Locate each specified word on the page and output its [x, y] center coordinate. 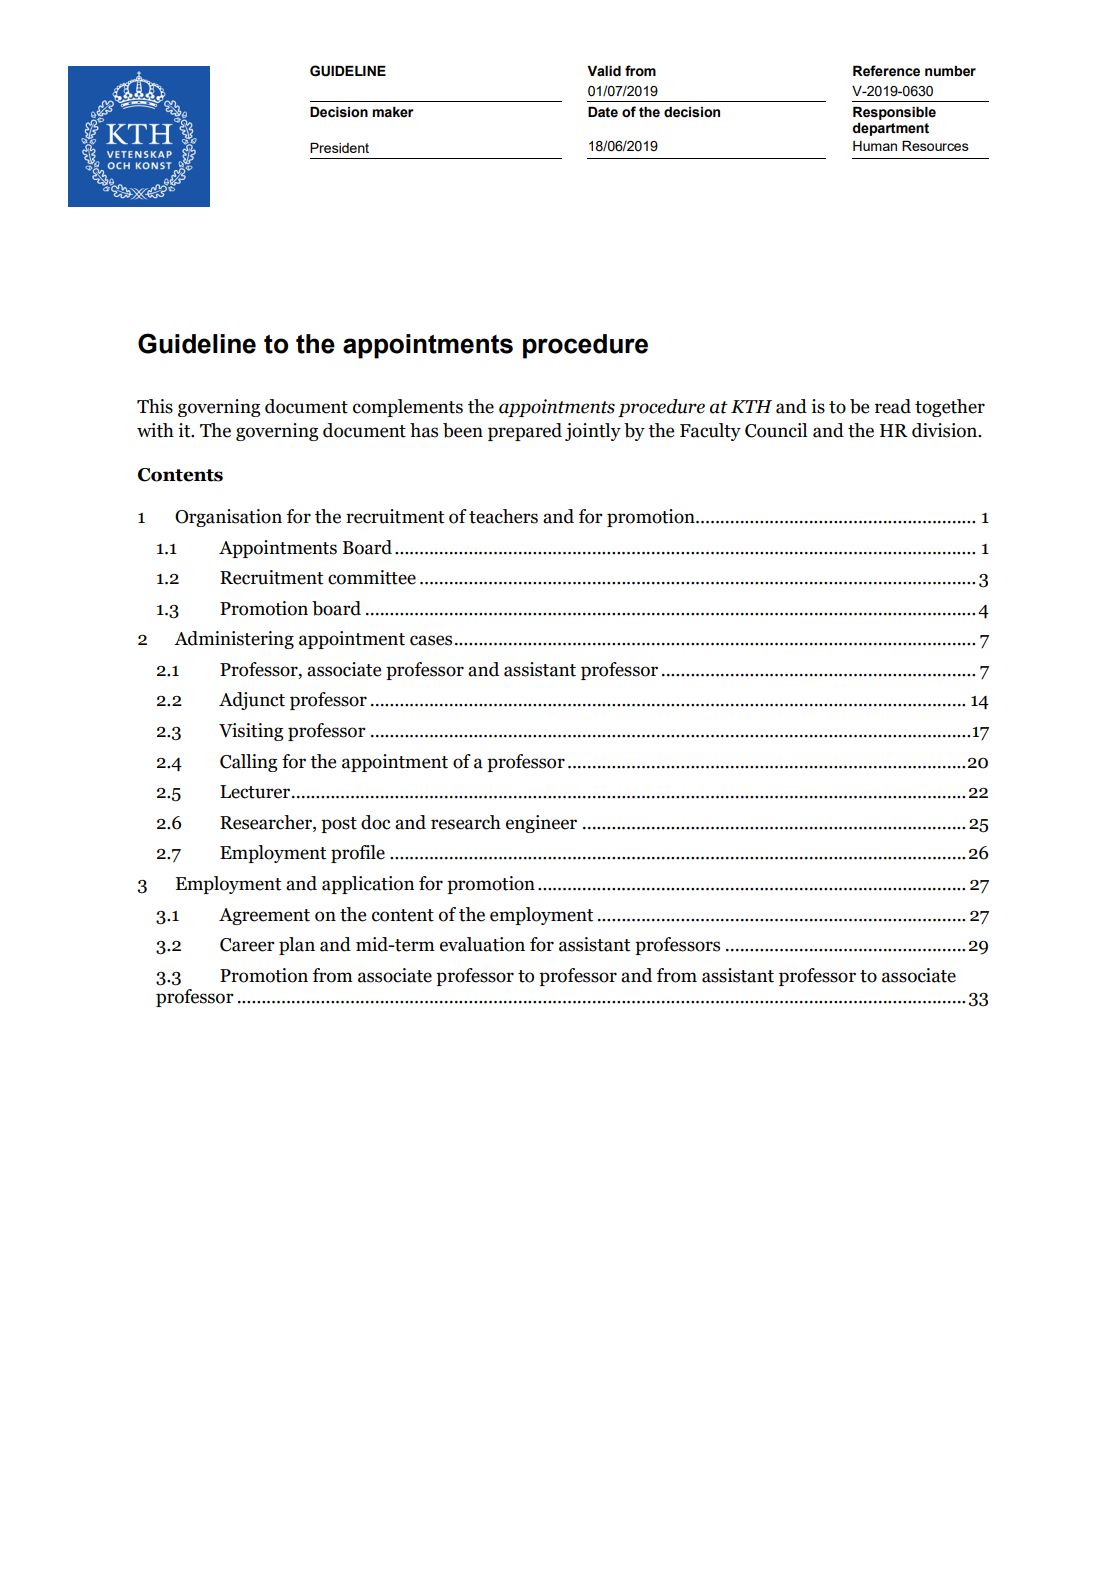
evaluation [482, 944]
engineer [541, 824]
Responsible [894, 113]
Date [603, 112]
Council [776, 430]
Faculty [710, 432]
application [368, 885]
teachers [503, 516]
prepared [525, 432]
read [893, 406]
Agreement [264, 916]
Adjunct [252, 701]
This [155, 406]
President [339, 148]
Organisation [228, 518]
